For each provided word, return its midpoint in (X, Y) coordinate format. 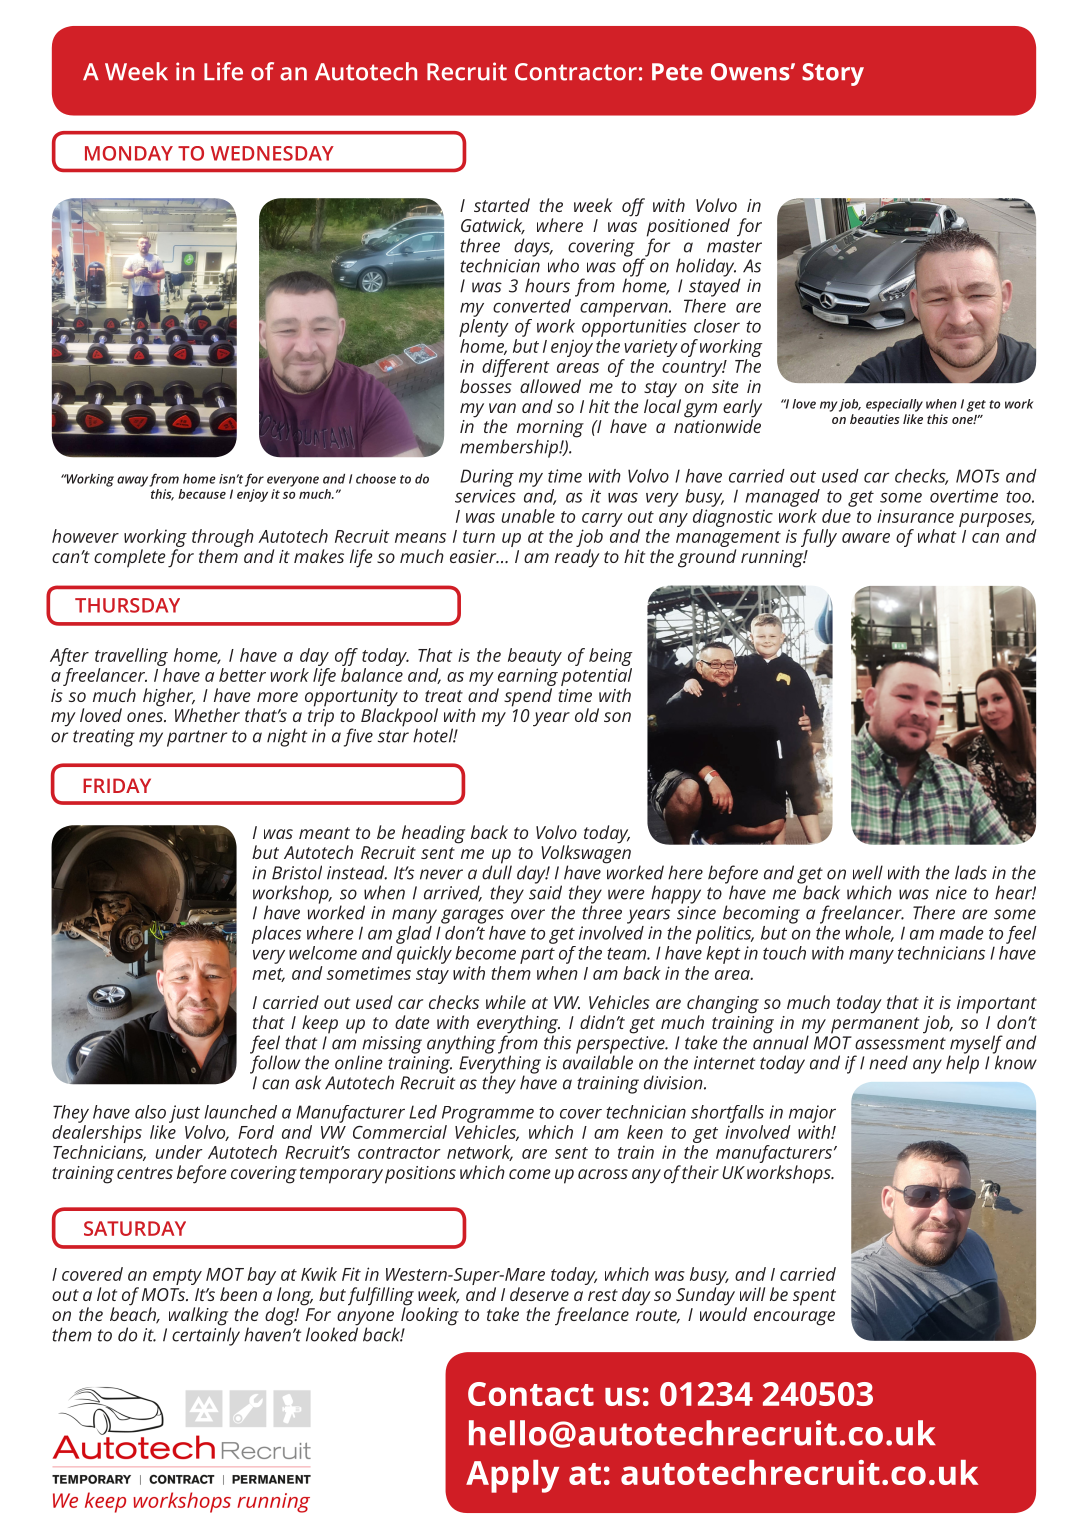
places (276, 935)
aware (866, 538)
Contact (531, 1394)
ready (577, 558)
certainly (206, 1335)
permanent (875, 1025)
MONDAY (129, 153)
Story (833, 74)
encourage (794, 1318)
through (223, 539)
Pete (677, 72)
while (506, 1002)
